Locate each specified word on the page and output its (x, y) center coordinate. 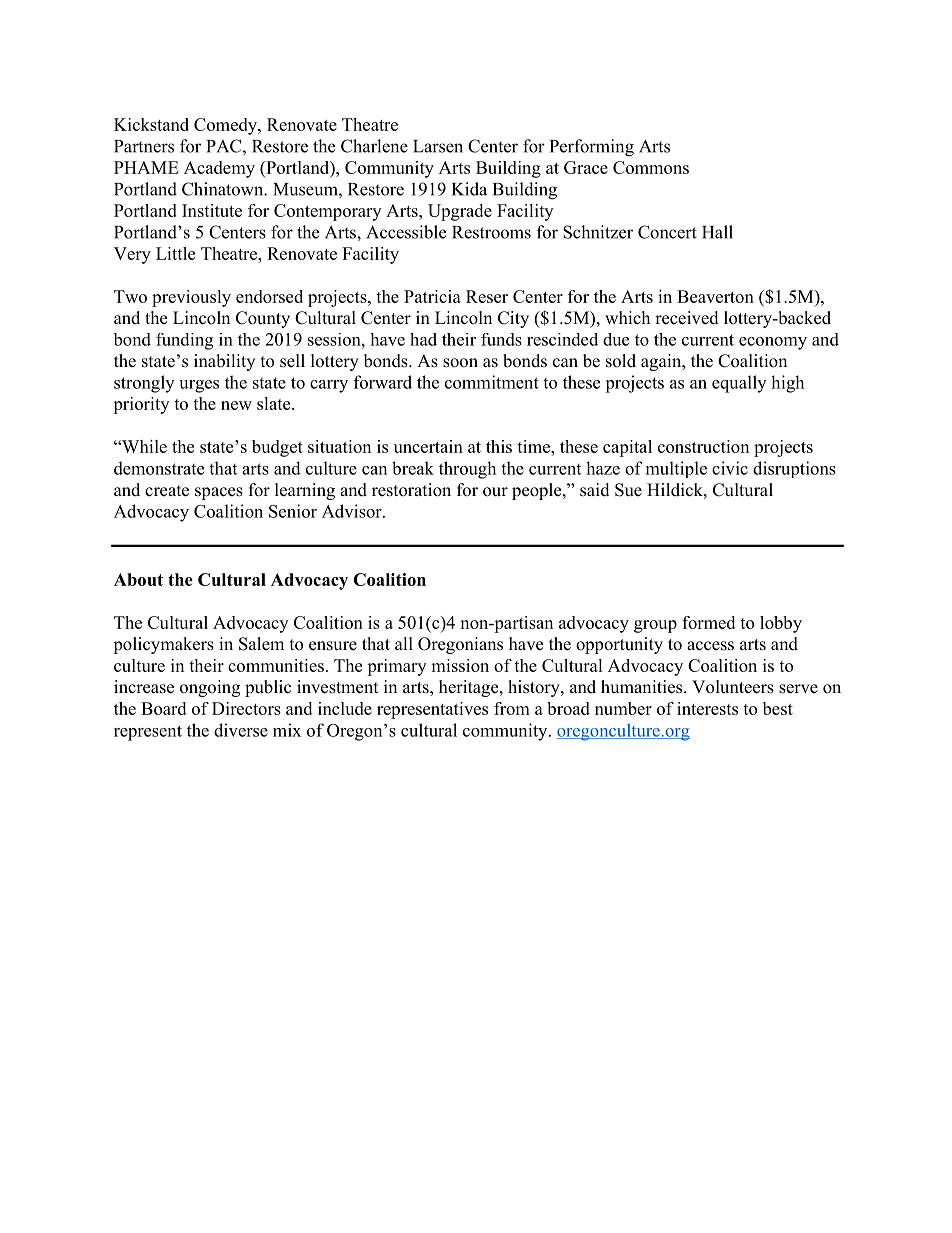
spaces (219, 493)
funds (501, 339)
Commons (651, 167)
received (687, 318)
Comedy (226, 126)
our (495, 492)
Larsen (438, 146)
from (512, 708)
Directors (246, 708)
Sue (628, 490)
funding (184, 341)
